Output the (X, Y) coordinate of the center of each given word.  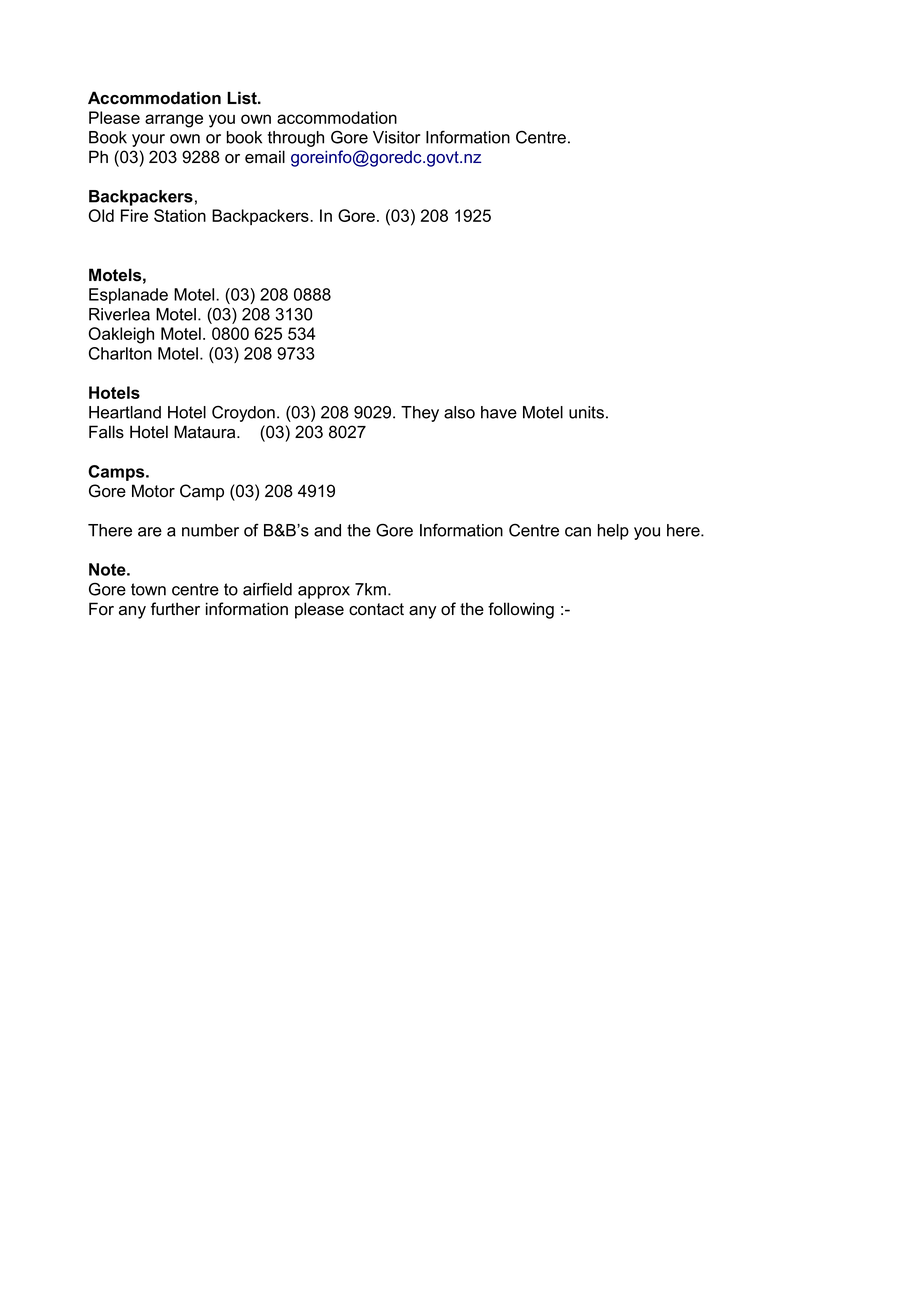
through (296, 139)
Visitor (397, 137)
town (148, 589)
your (148, 140)
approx (324, 592)
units (586, 412)
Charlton (120, 353)
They (420, 414)
